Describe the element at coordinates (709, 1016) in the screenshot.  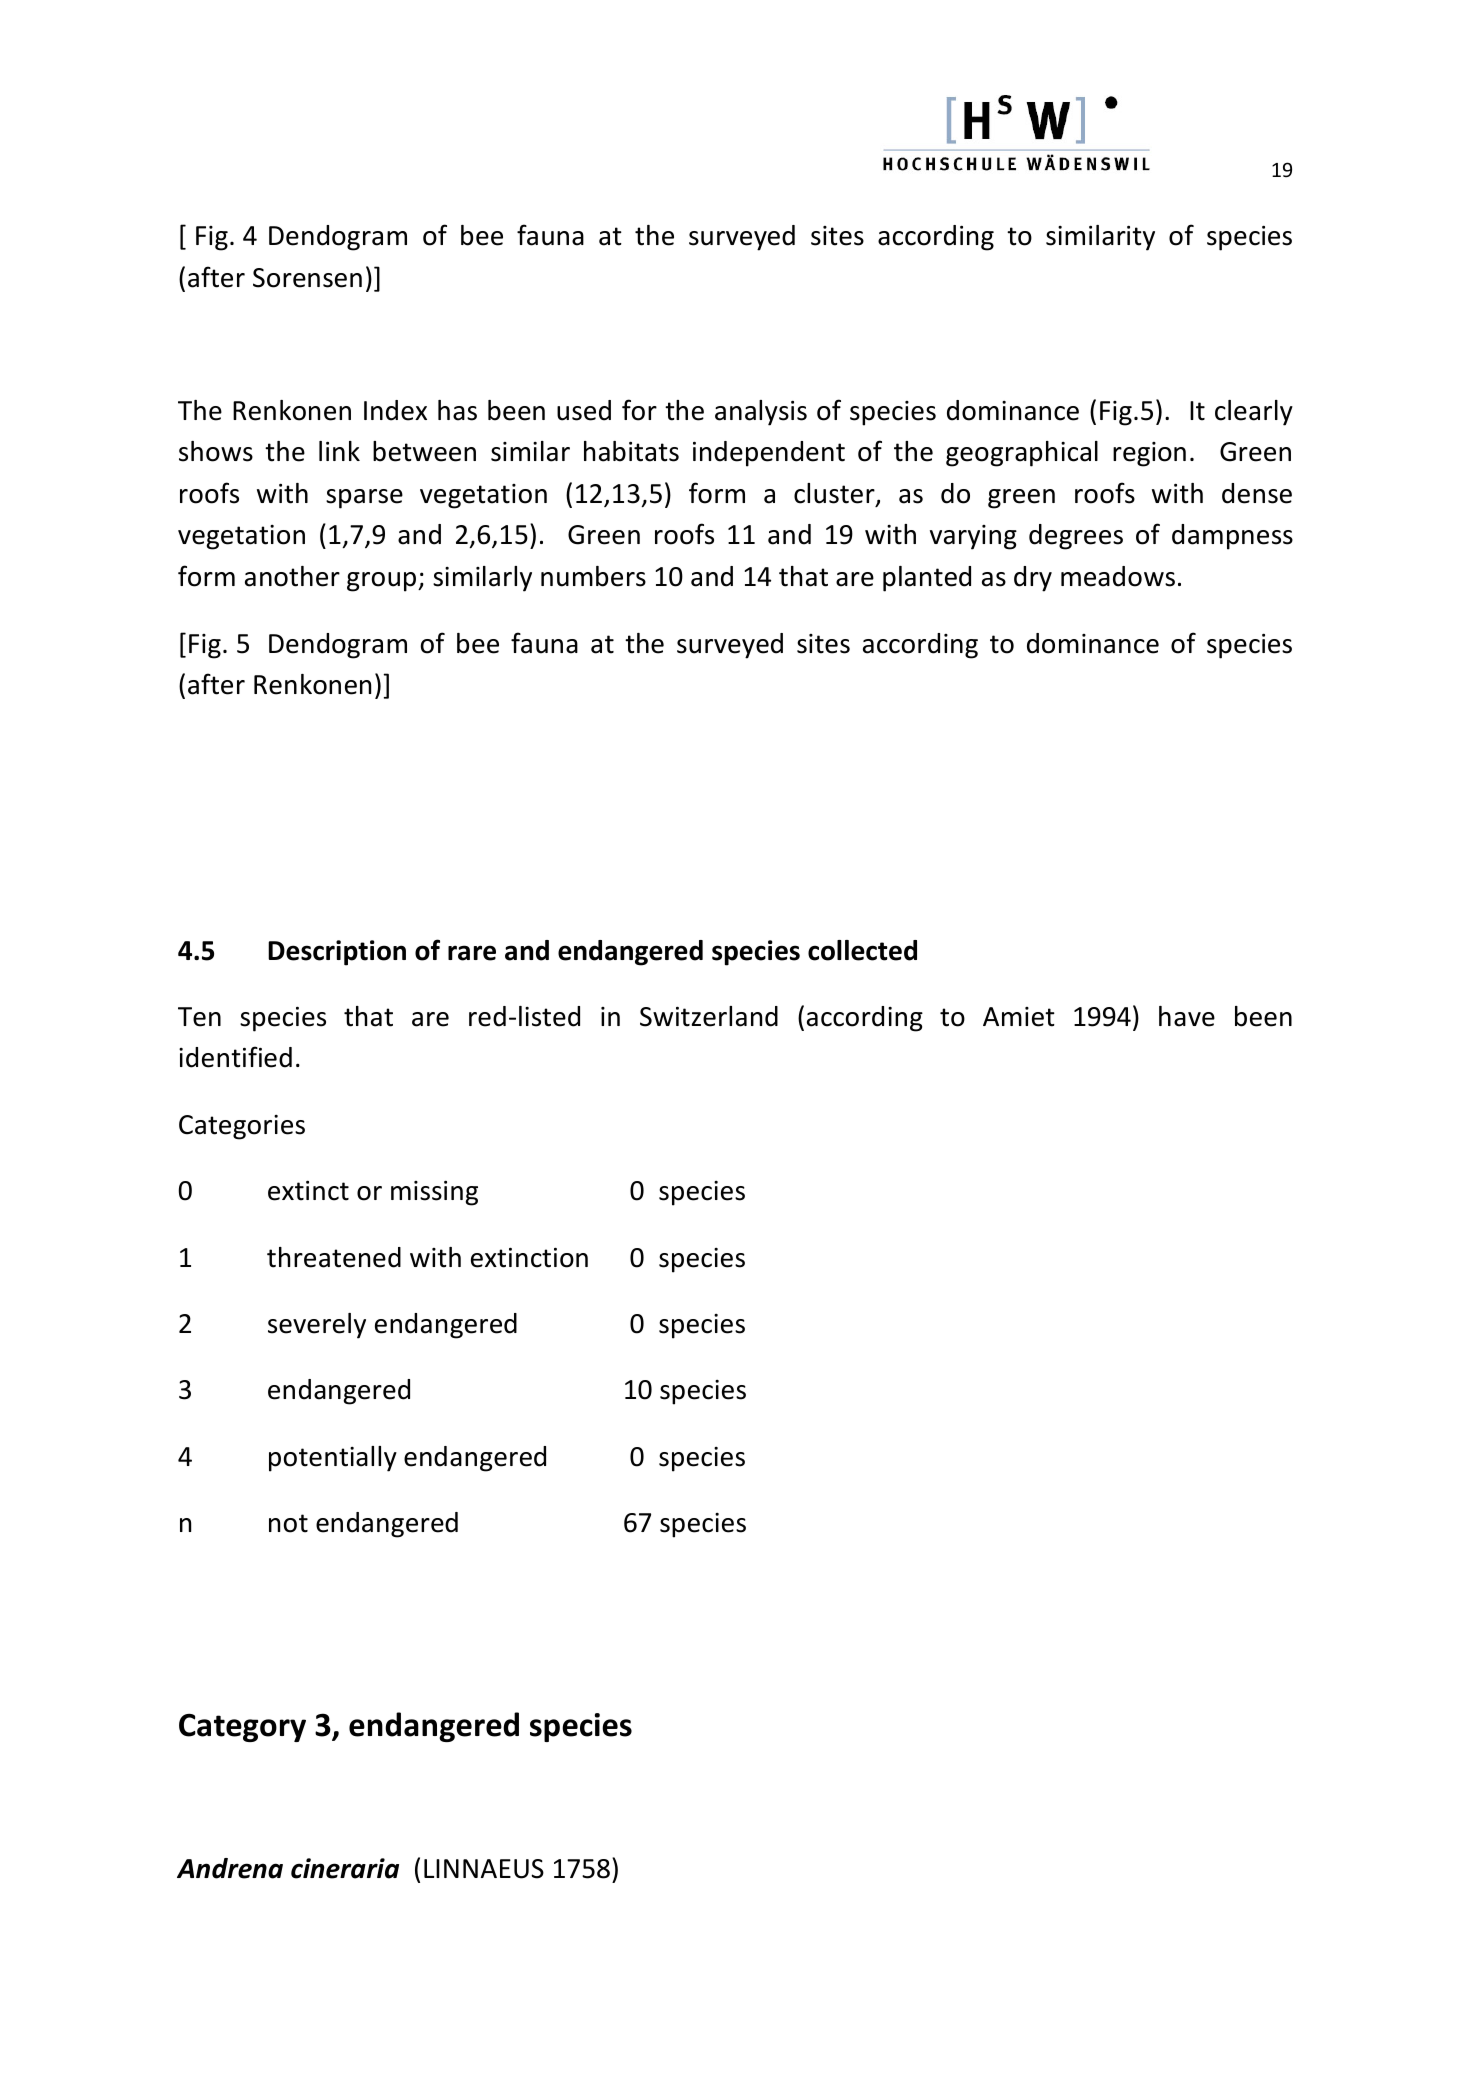
I see `Switzerland` at that location.
